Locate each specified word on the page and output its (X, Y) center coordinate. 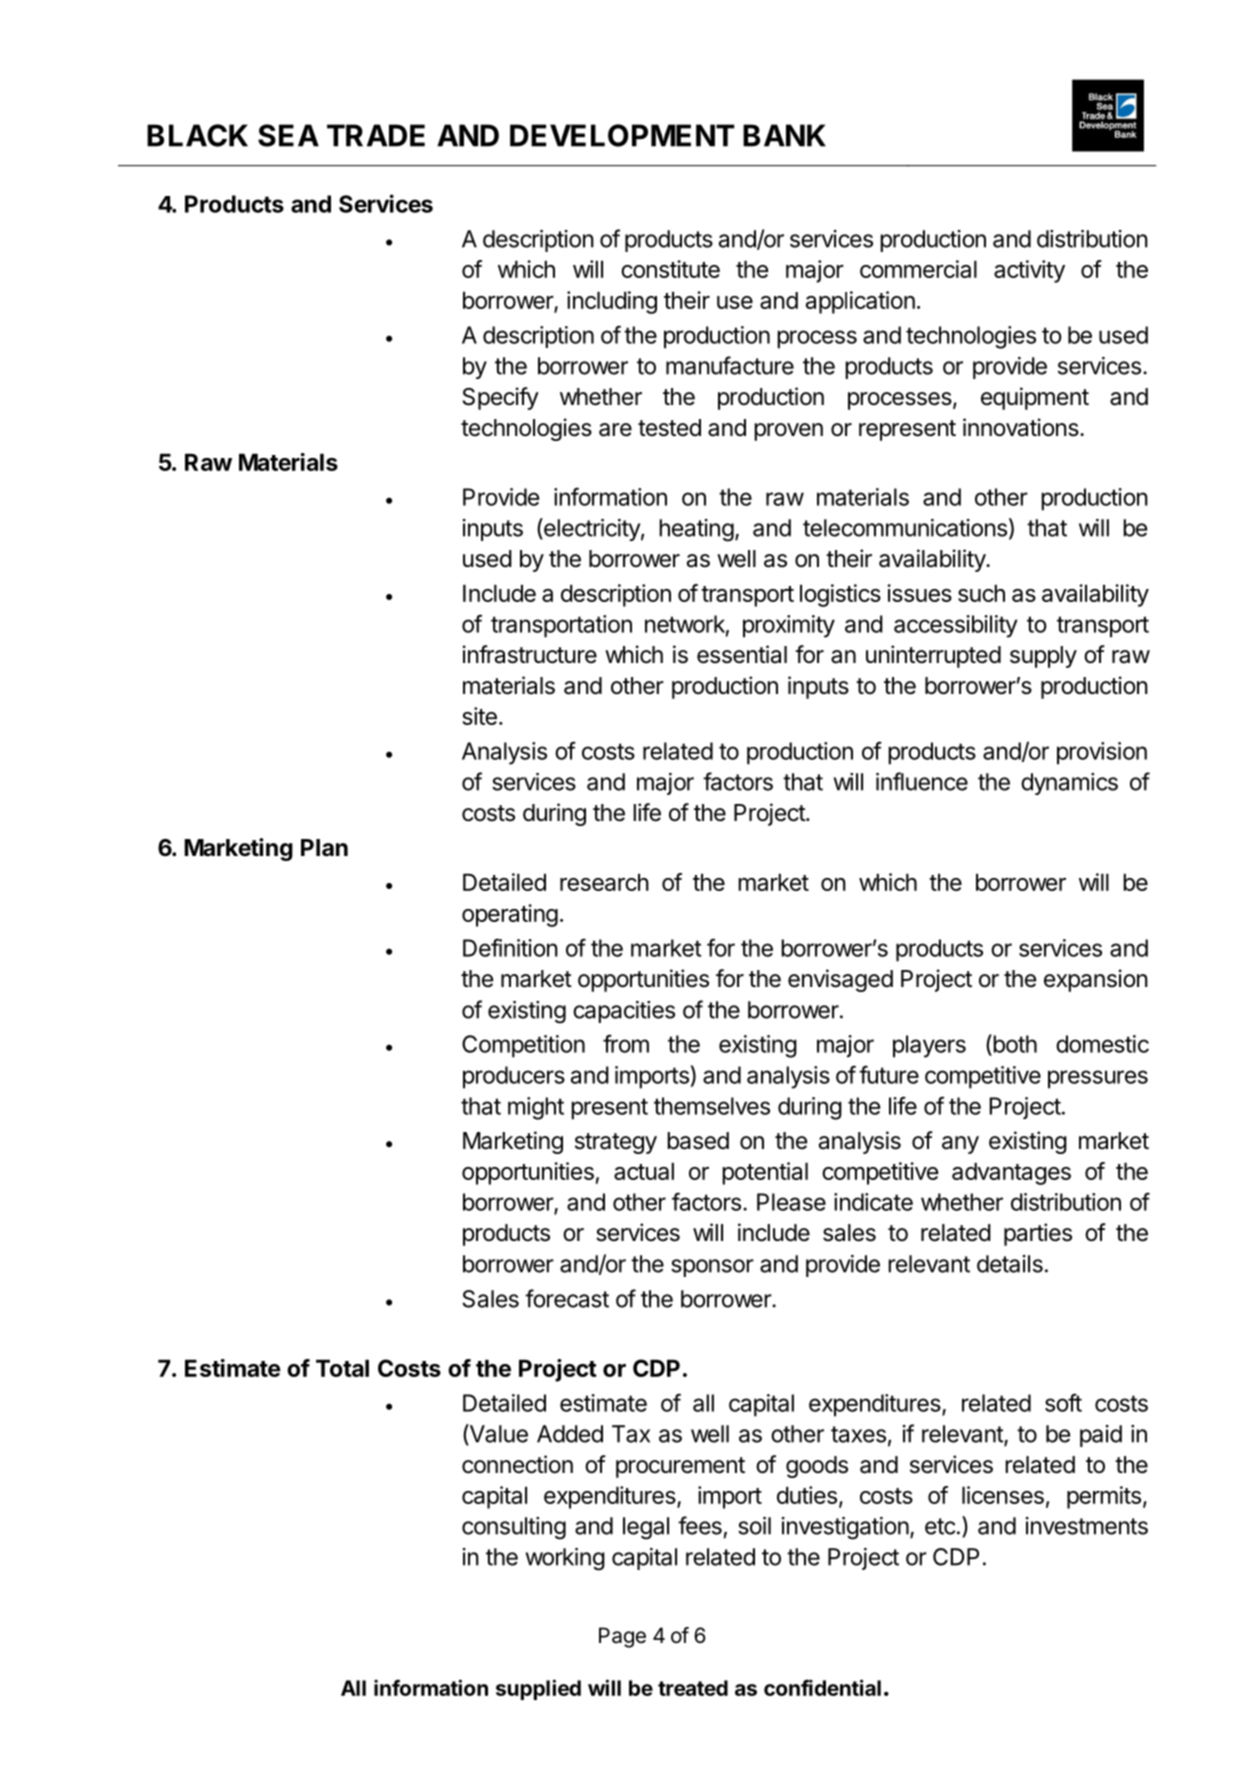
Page (622, 1637)
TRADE (376, 135)
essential (742, 654)
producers (514, 1077)
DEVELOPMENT (622, 135)
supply (1043, 657)
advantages (1011, 1173)
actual (644, 1171)
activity (1029, 271)
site (480, 716)
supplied (538, 1689)
